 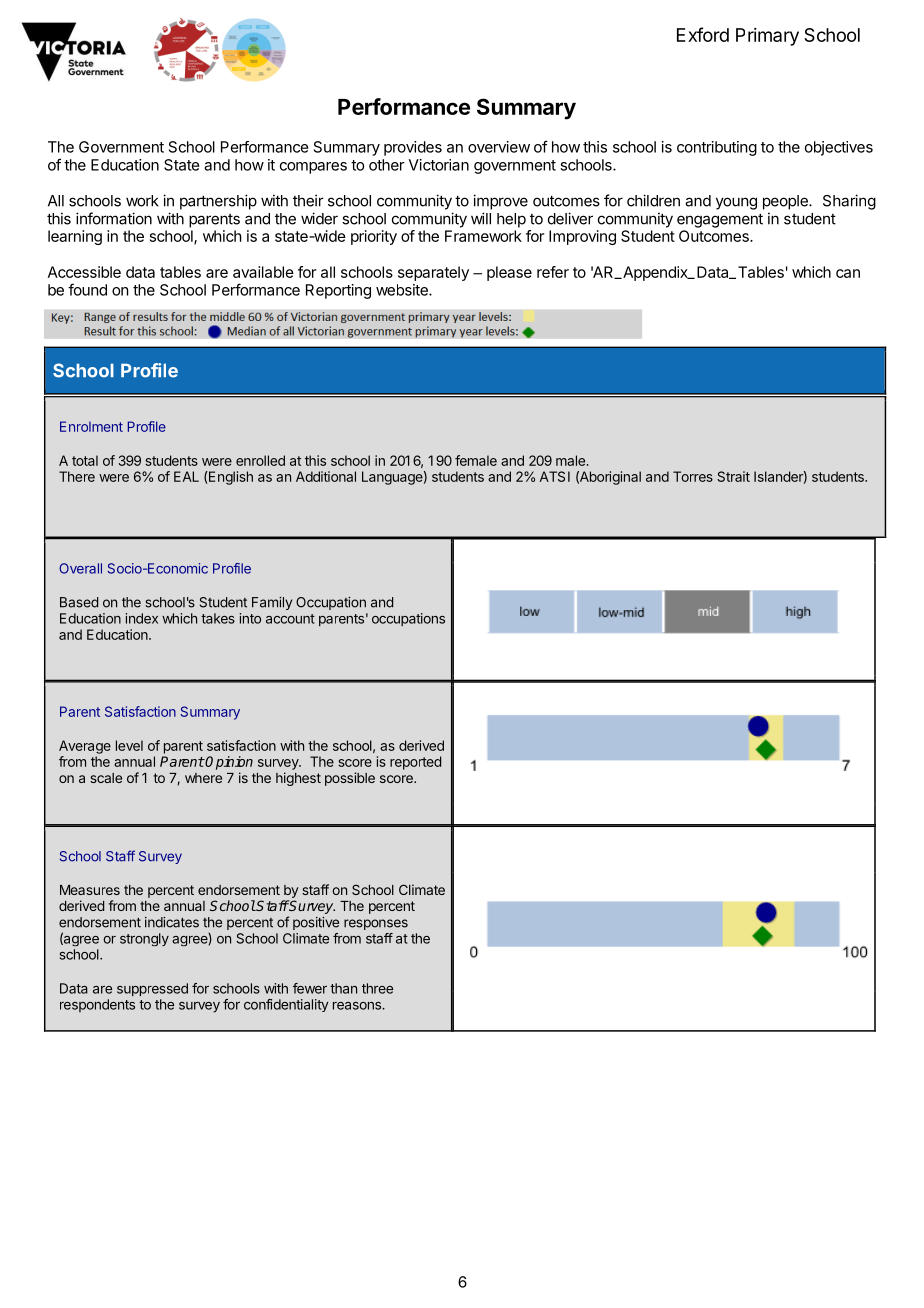 I want to click on EAL, so click(x=186, y=476).
